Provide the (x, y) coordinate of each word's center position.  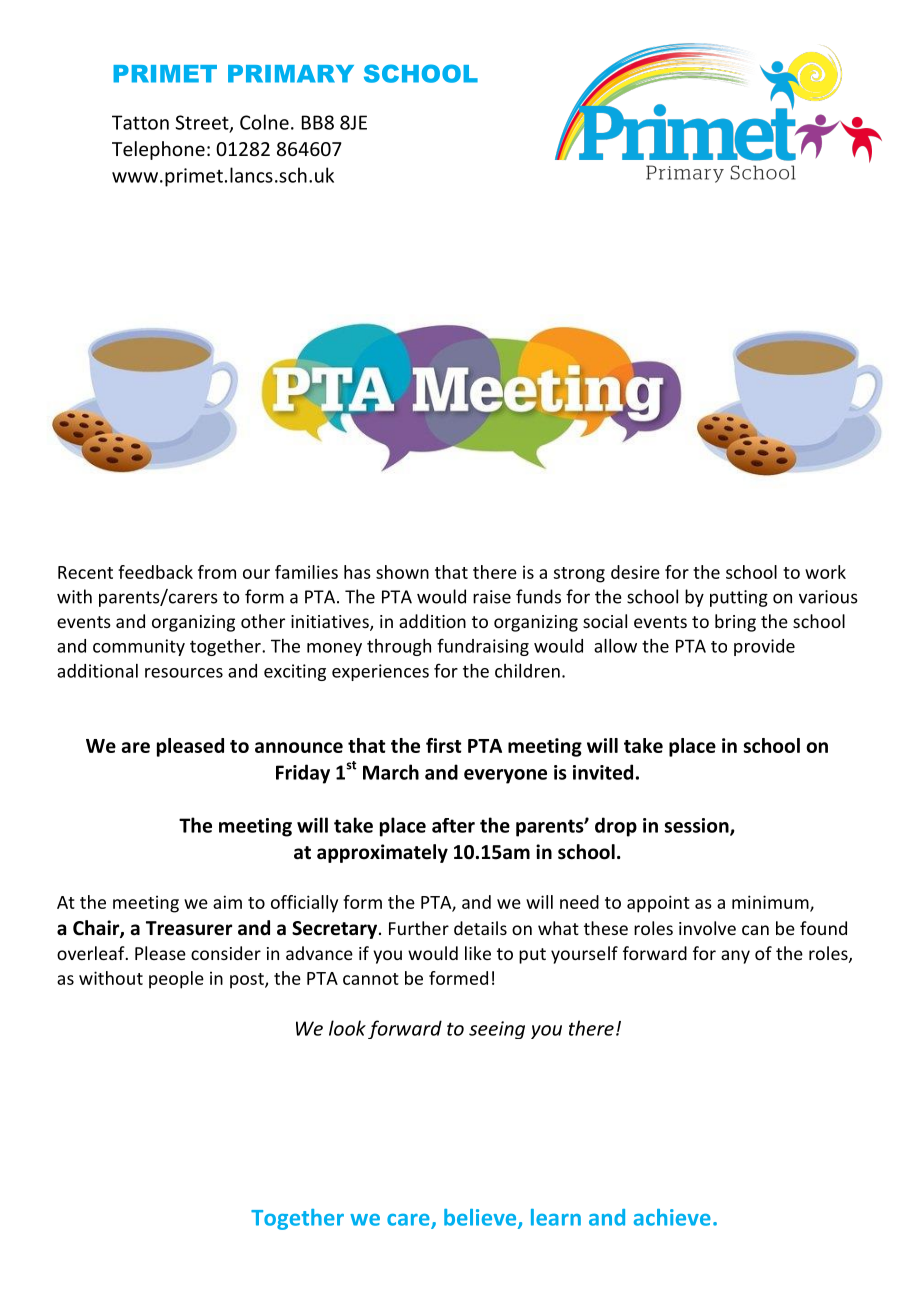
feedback (155, 572)
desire (635, 572)
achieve (672, 1217)
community (139, 647)
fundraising (483, 647)
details (480, 928)
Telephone (158, 150)
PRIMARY (291, 74)
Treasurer (189, 928)
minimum (771, 903)
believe (481, 1218)
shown (402, 572)
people (176, 980)
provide (764, 647)
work (825, 572)
